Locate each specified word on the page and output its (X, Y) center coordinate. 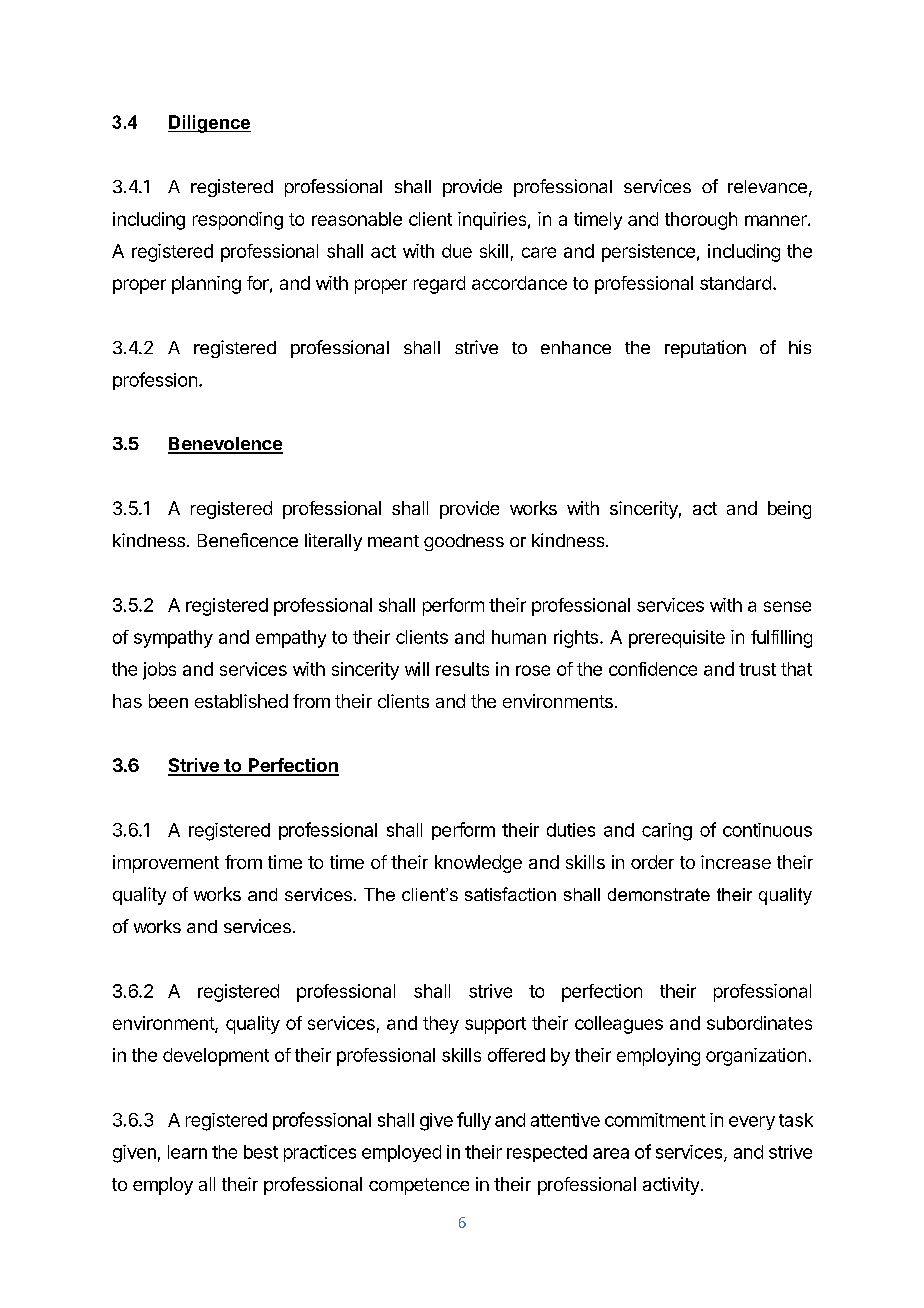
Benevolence (225, 445)
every (752, 1123)
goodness (464, 542)
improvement (166, 864)
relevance (767, 186)
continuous (767, 830)
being (789, 510)
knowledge (478, 864)
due (457, 251)
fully (474, 1121)
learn (187, 1152)
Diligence (209, 124)
